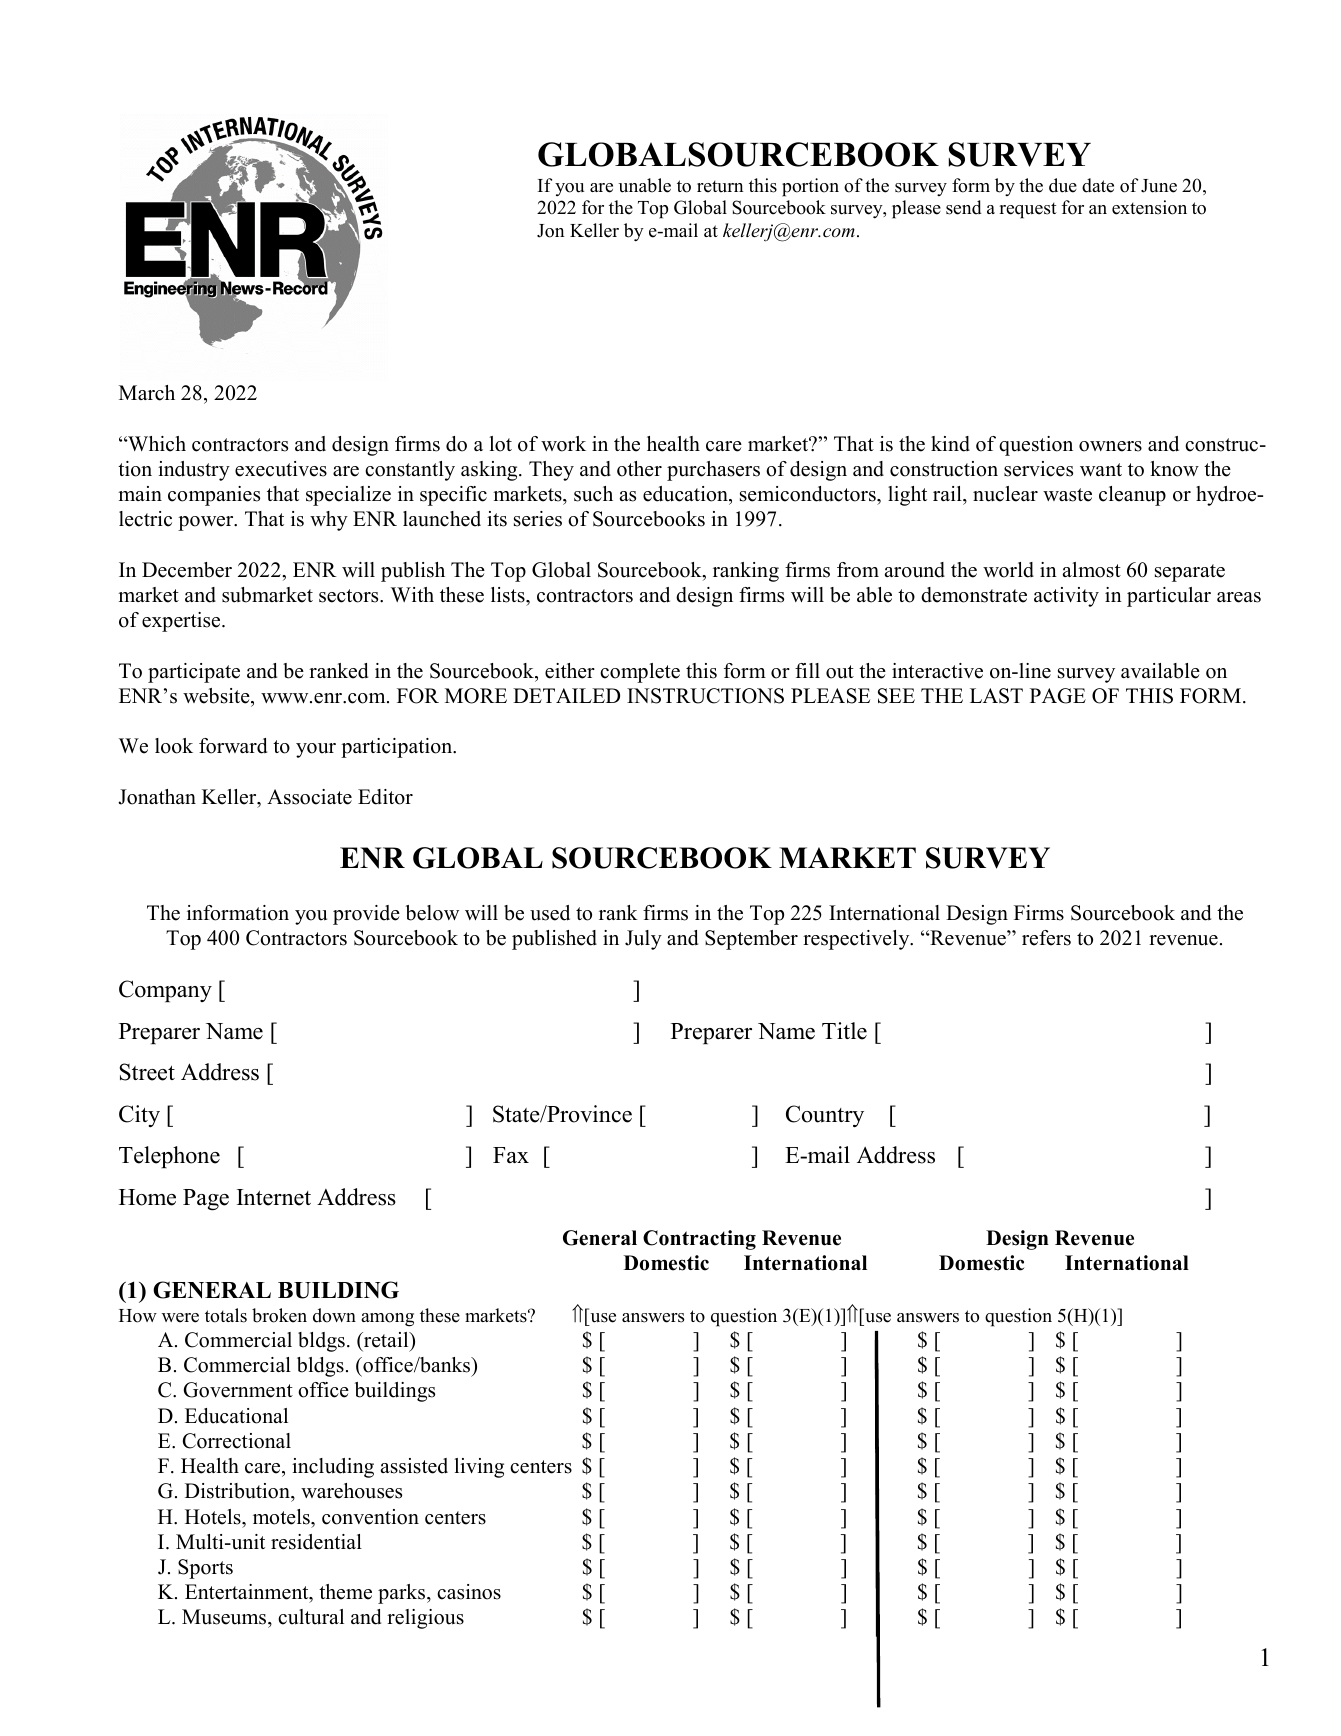  What do you see at coordinates (593, 494) in the screenshot?
I see `such` at bounding box center [593, 494].
